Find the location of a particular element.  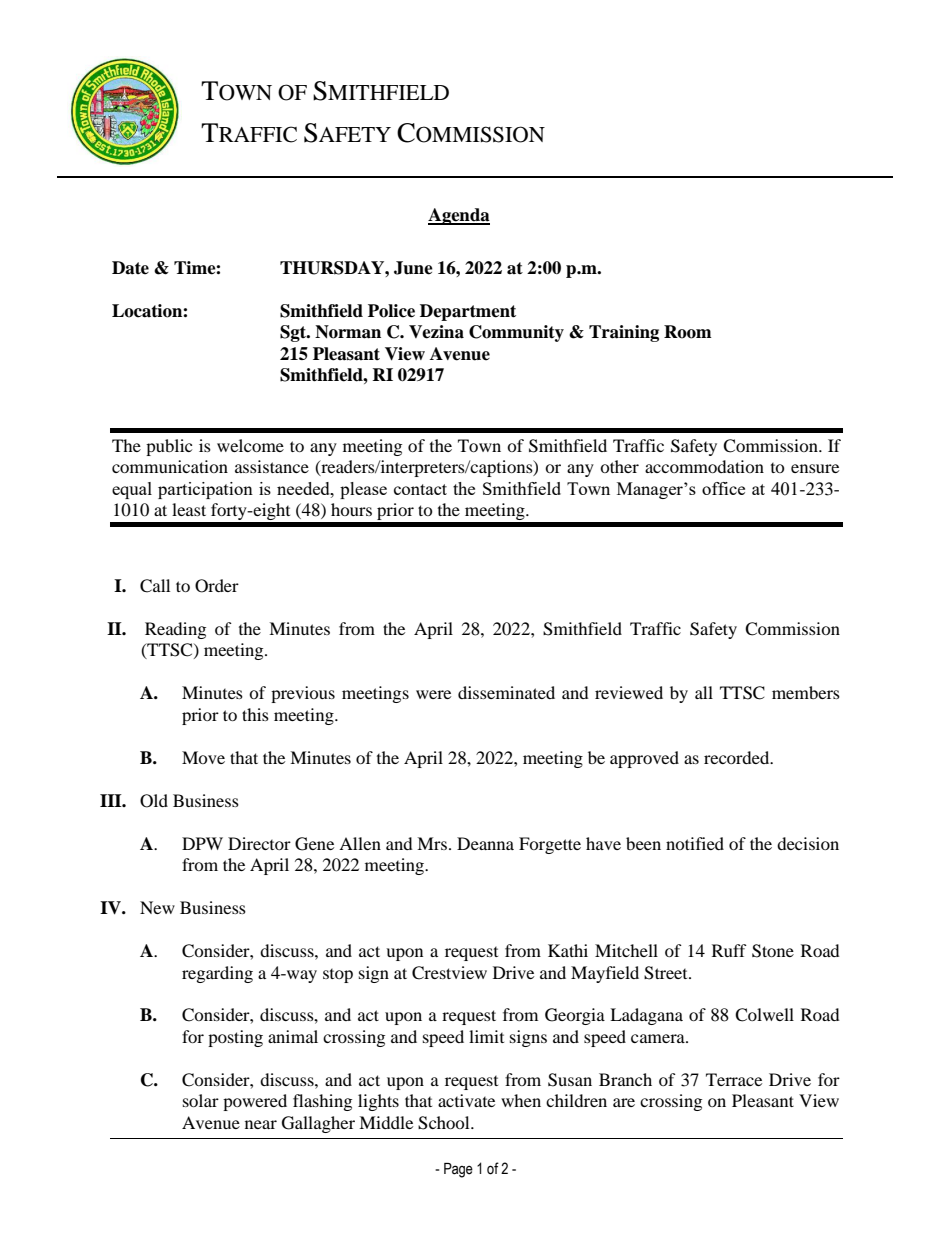

Move is located at coordinates (203, 757).
